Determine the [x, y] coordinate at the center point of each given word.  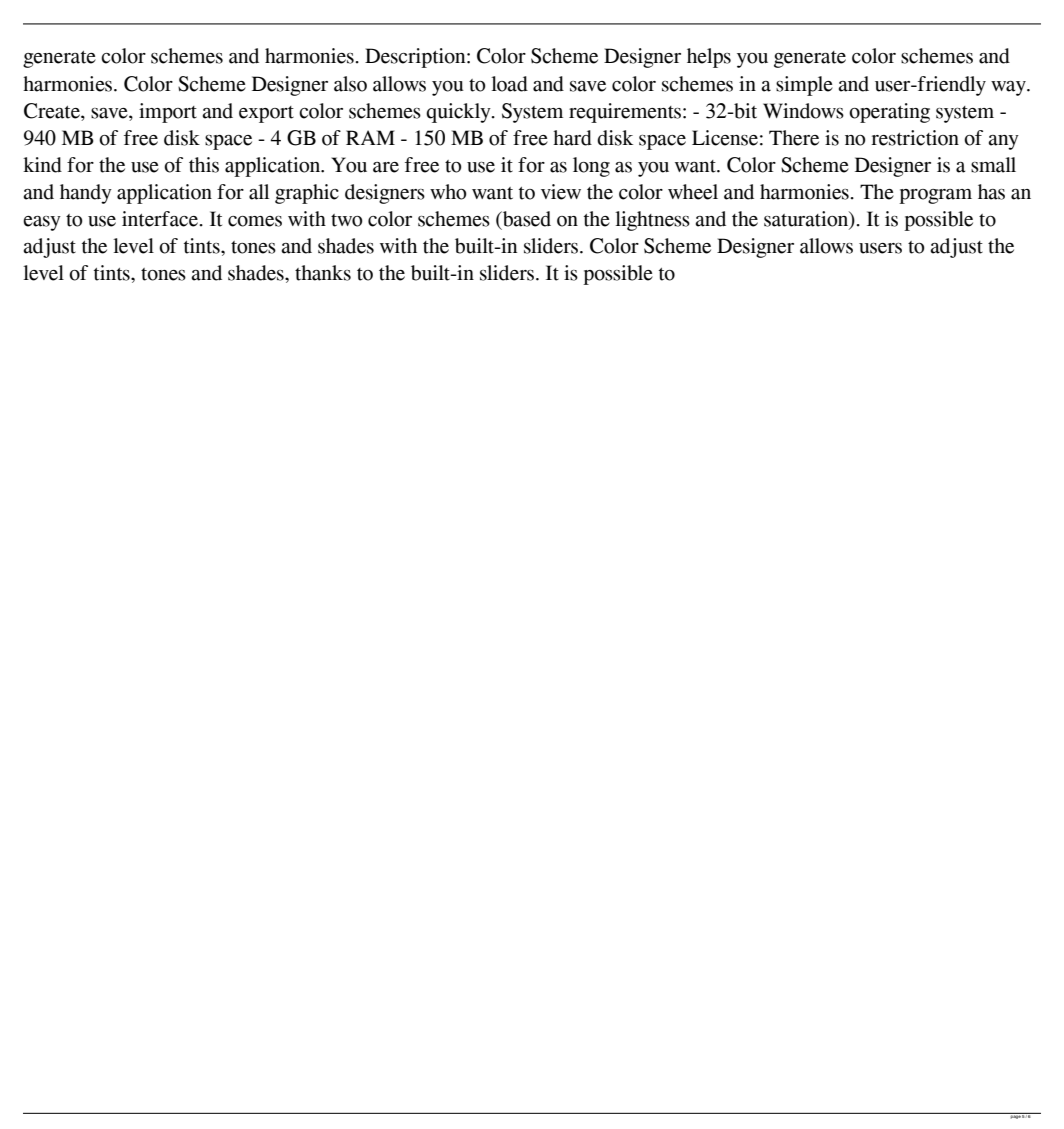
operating [889, 113]
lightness [652, 221]
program [935, 196]
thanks [323, 273]
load [509, 84]
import [168, 113]
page [1015, 1116]
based [526, 219]
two [346, 220]
